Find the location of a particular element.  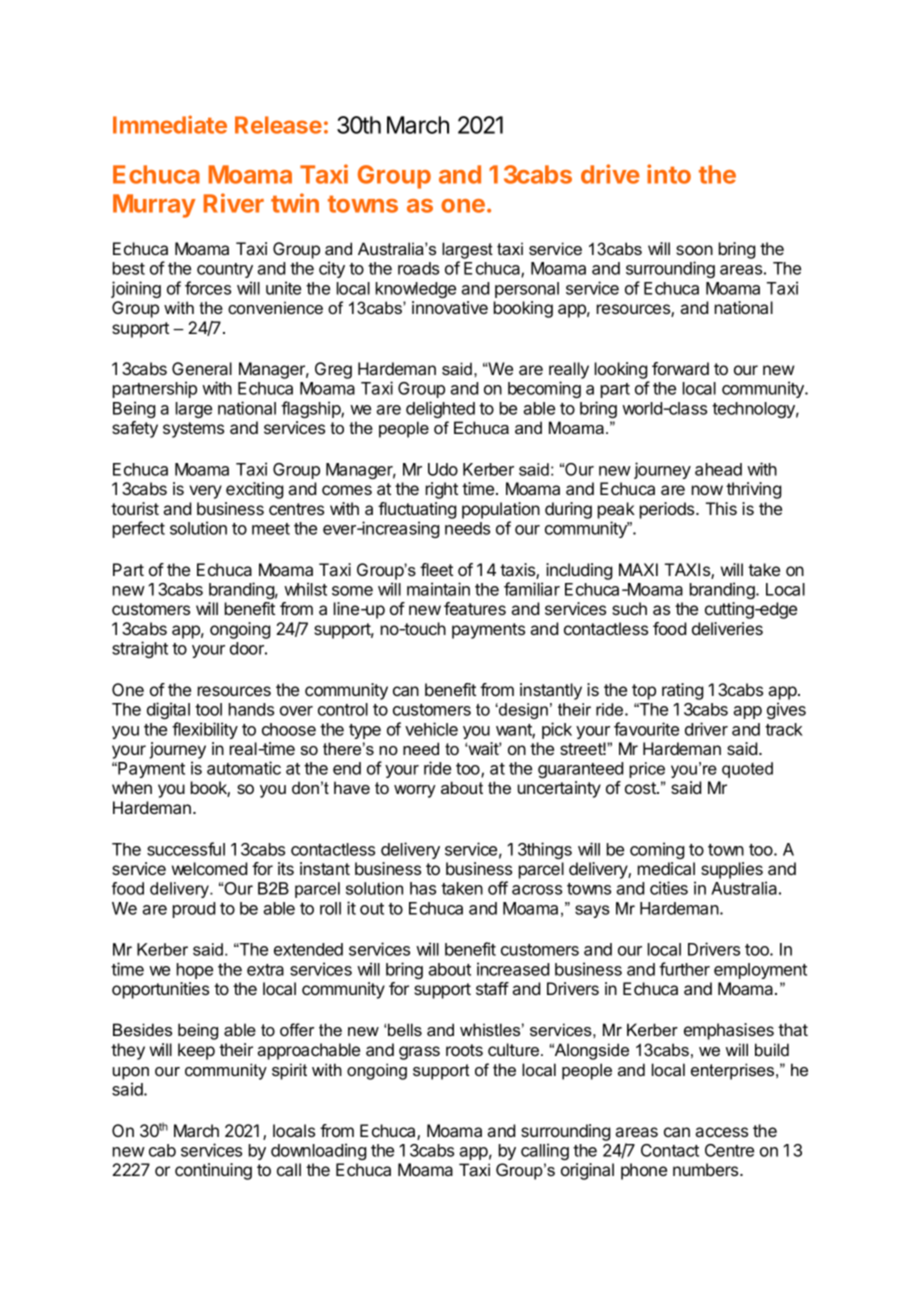

worry is located at coordinates (415, 791).
